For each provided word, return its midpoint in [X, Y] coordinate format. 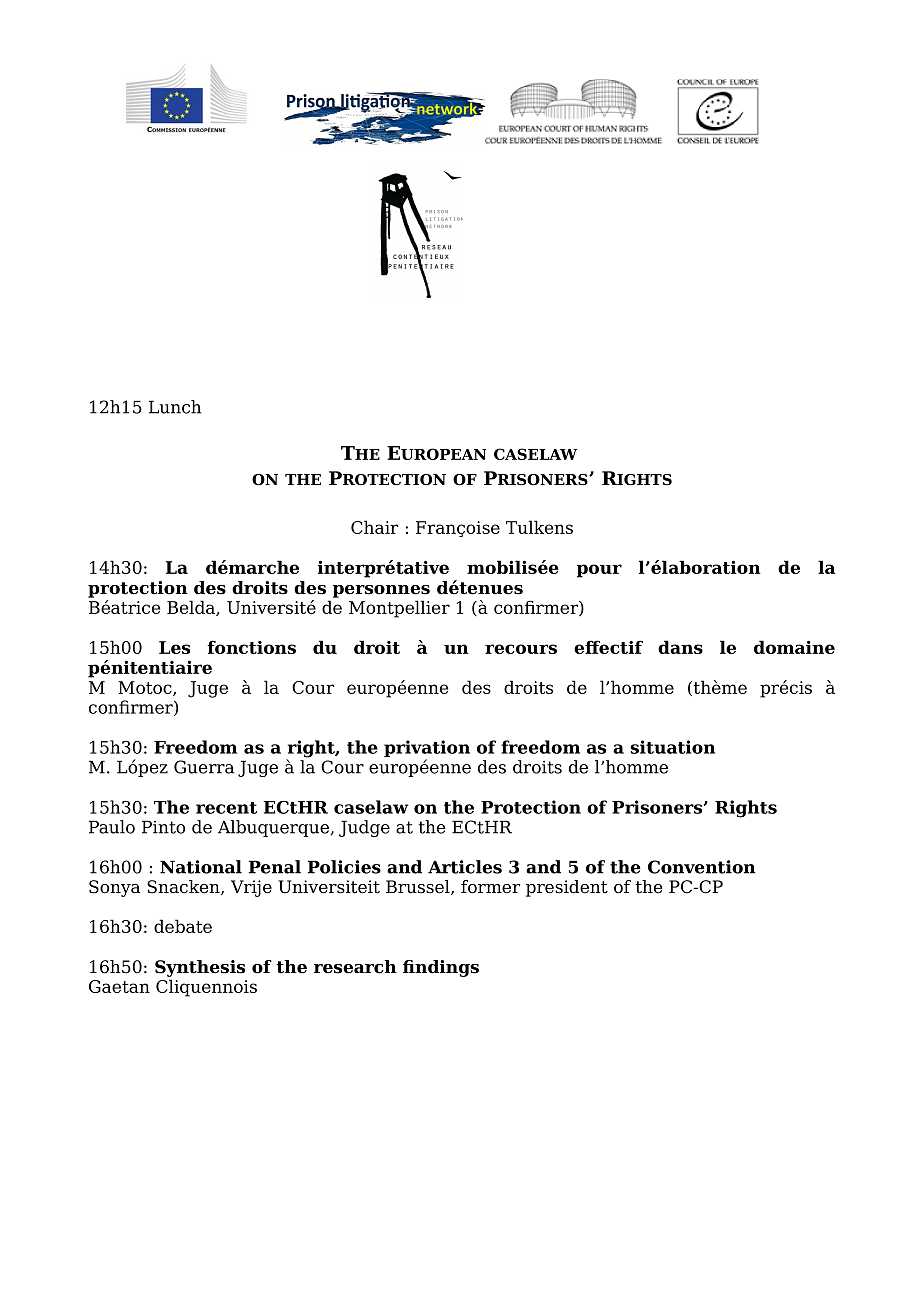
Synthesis [200, 968]
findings [441, 968]
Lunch [175, 407]
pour [599, 571]
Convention [702, 867]
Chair [374, 527]
